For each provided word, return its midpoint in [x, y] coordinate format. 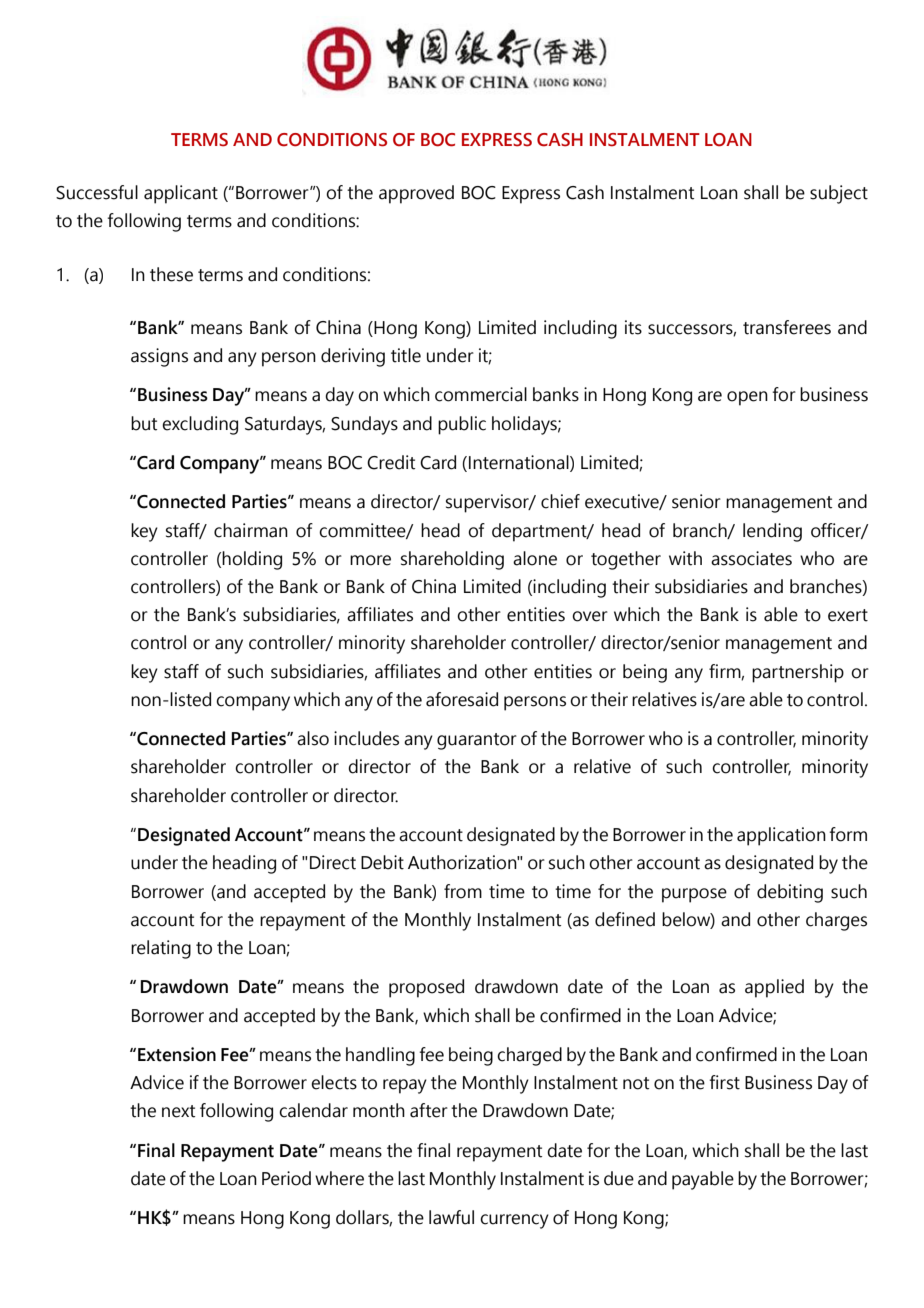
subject [839, 194]
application [781, 836]
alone [535, 558]
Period [286, 1178]
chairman [251, 530]
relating [161, 949]
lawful [451, 1217]
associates [751, 558]
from [463, 891]
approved [416, 194]
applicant [181, 194]
